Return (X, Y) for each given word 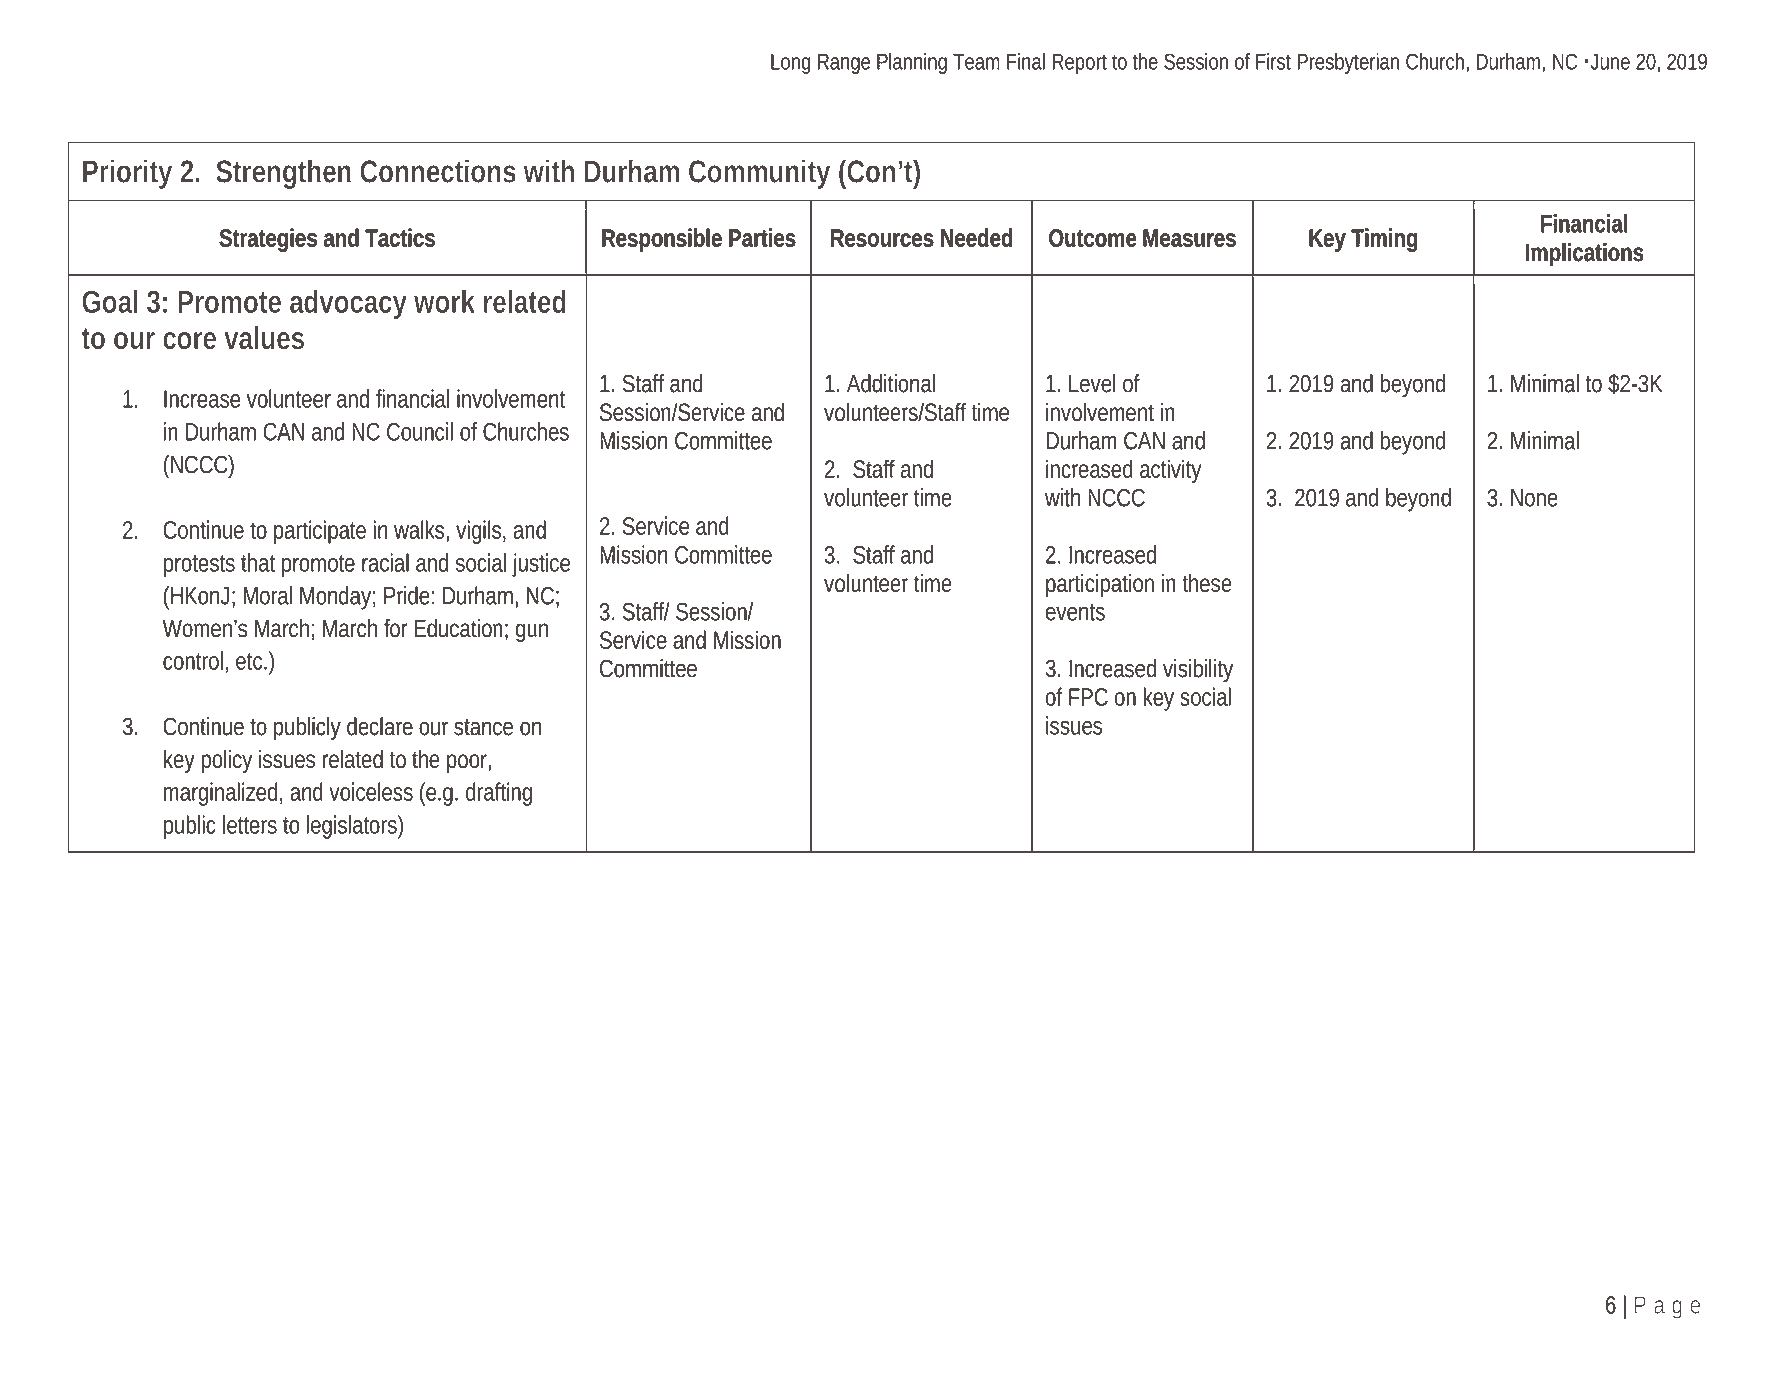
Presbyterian (1348, 63)
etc (251, 661)
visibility (1198, 671)
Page (1667, 1307)
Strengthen (283, 174)
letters (250, 824)
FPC (1088, 697)
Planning (912, 63)
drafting (499, 794)
